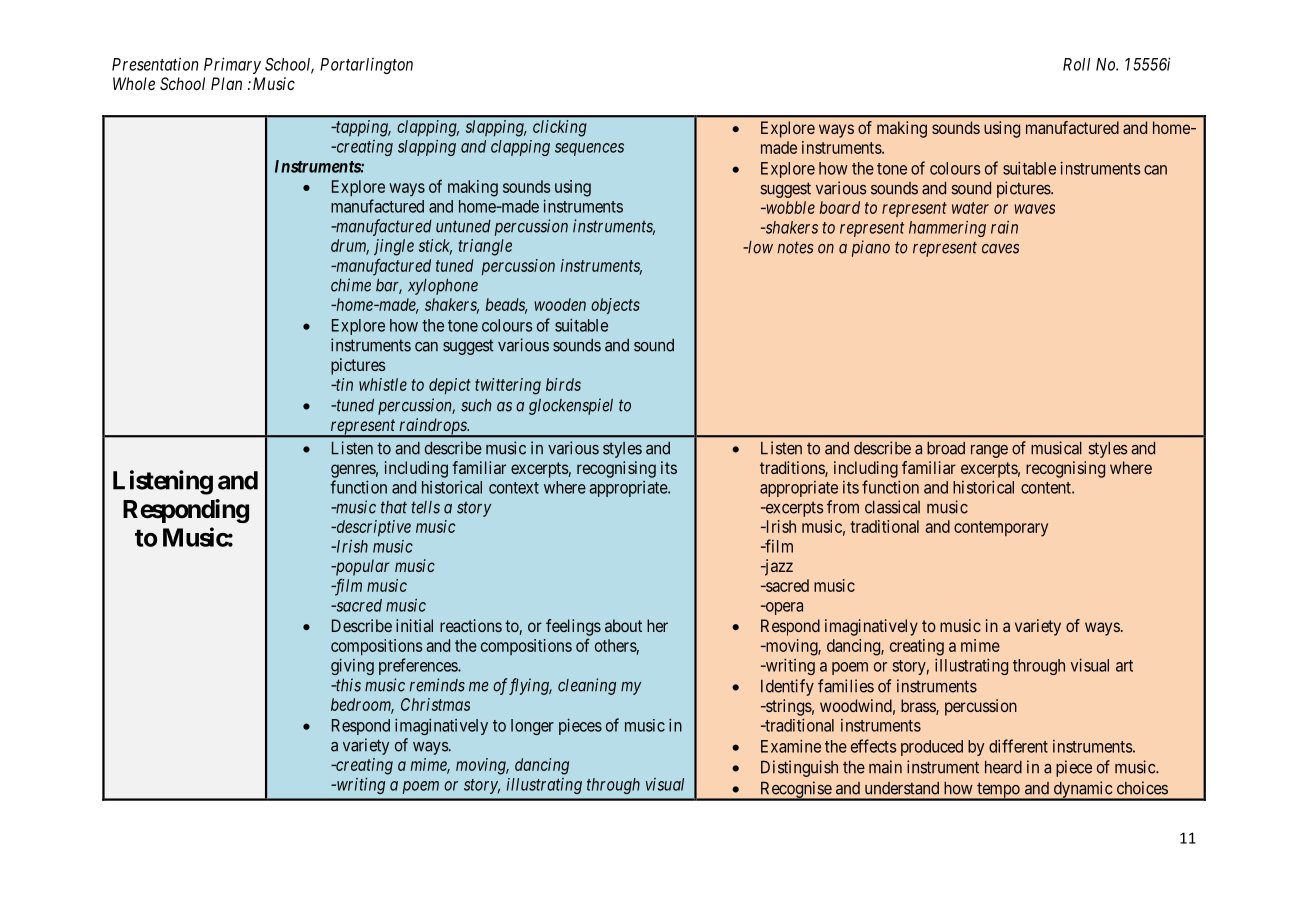 The height and width of the screenshot is (924, 1308). What do you see at coordinates (362, 705) in the screenshot?
I see `bedroom` at bounding box center [362, 705].
